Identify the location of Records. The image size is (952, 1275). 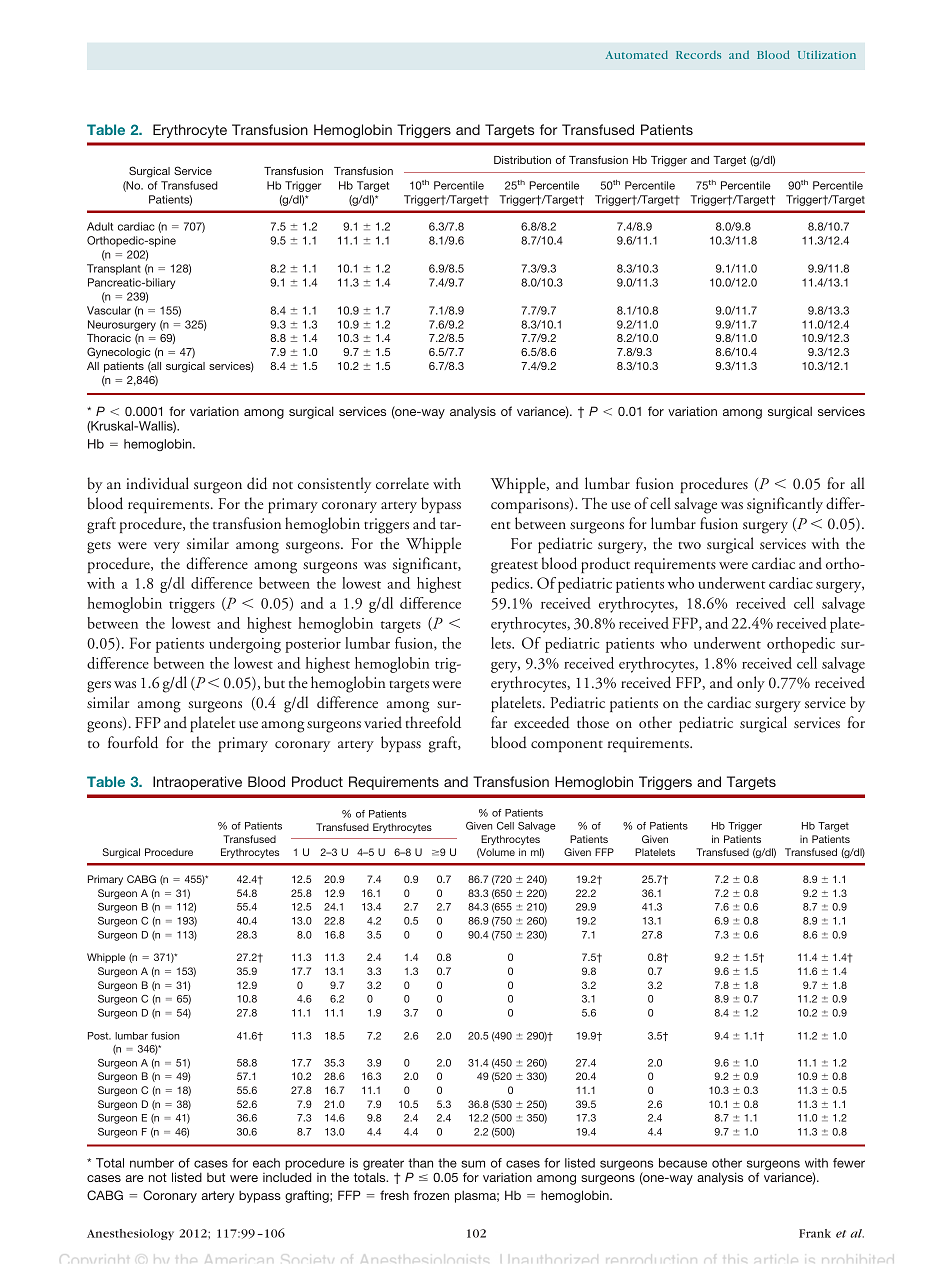
(698, 54).
